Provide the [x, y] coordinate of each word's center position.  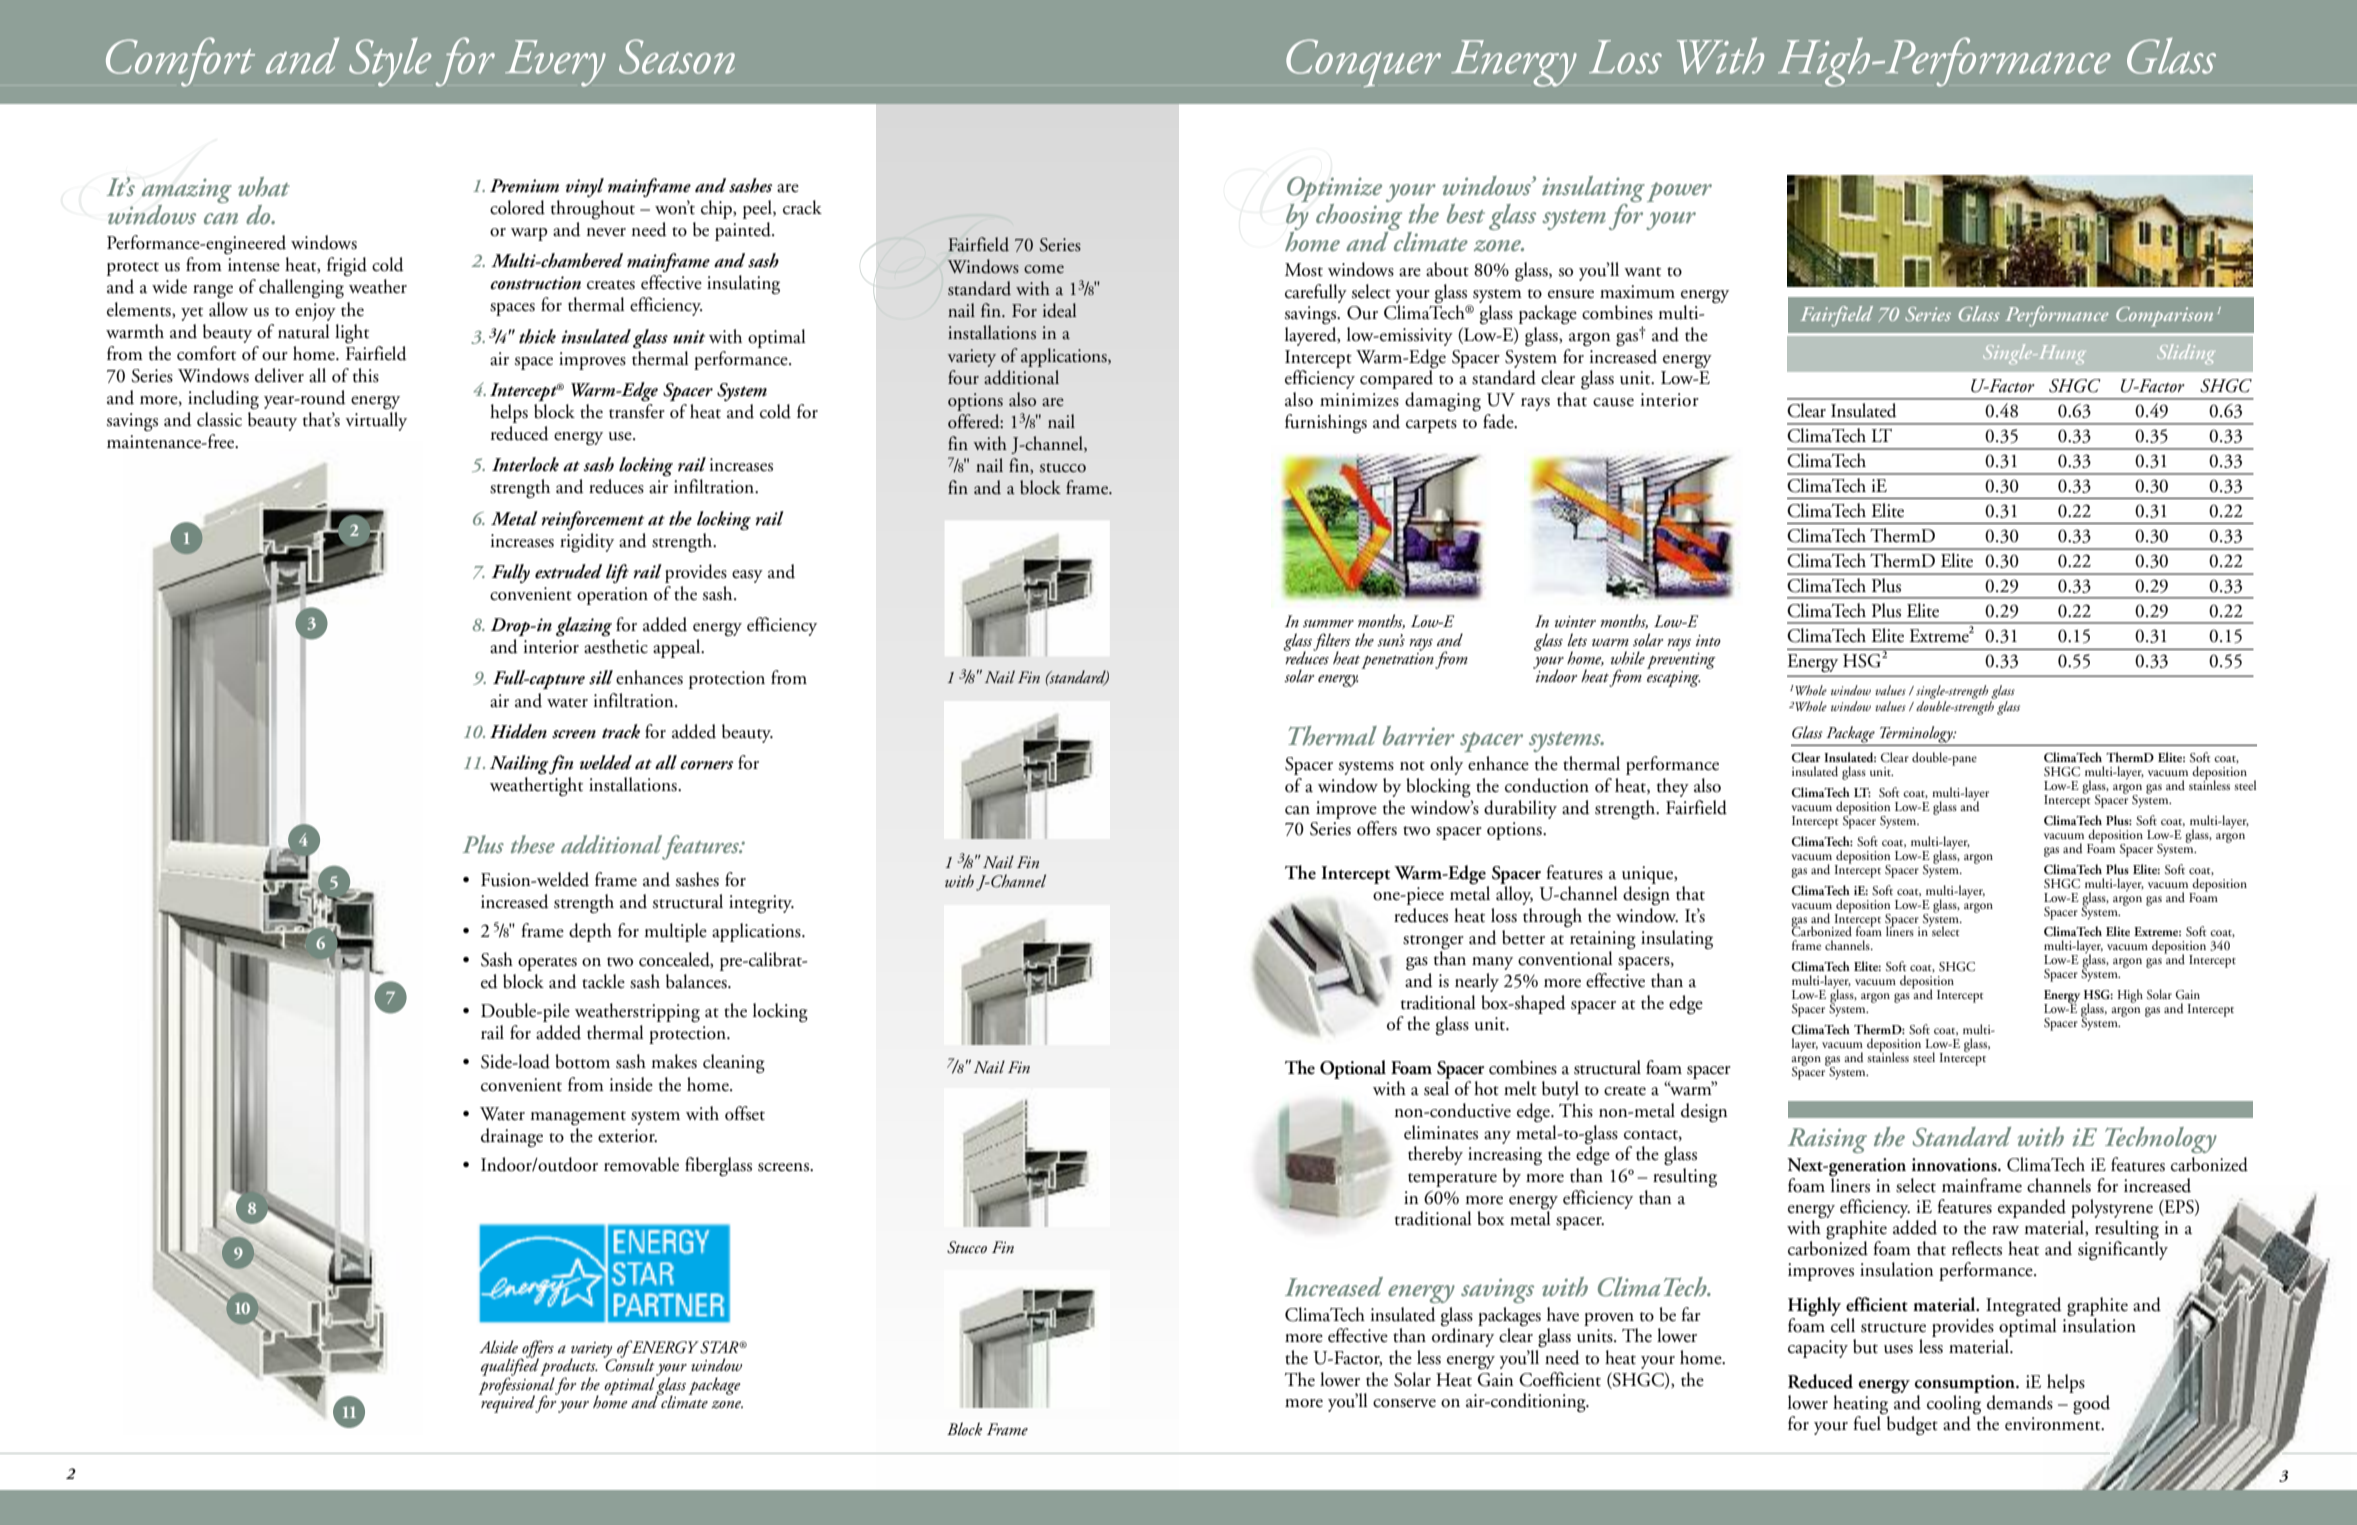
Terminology [1917, 734]
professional [517, 1386]
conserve [1404, 1403]
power [1679, 192]
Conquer [1363, 63]
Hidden [518, 731]
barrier [1419, 735]
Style [390, 62]
